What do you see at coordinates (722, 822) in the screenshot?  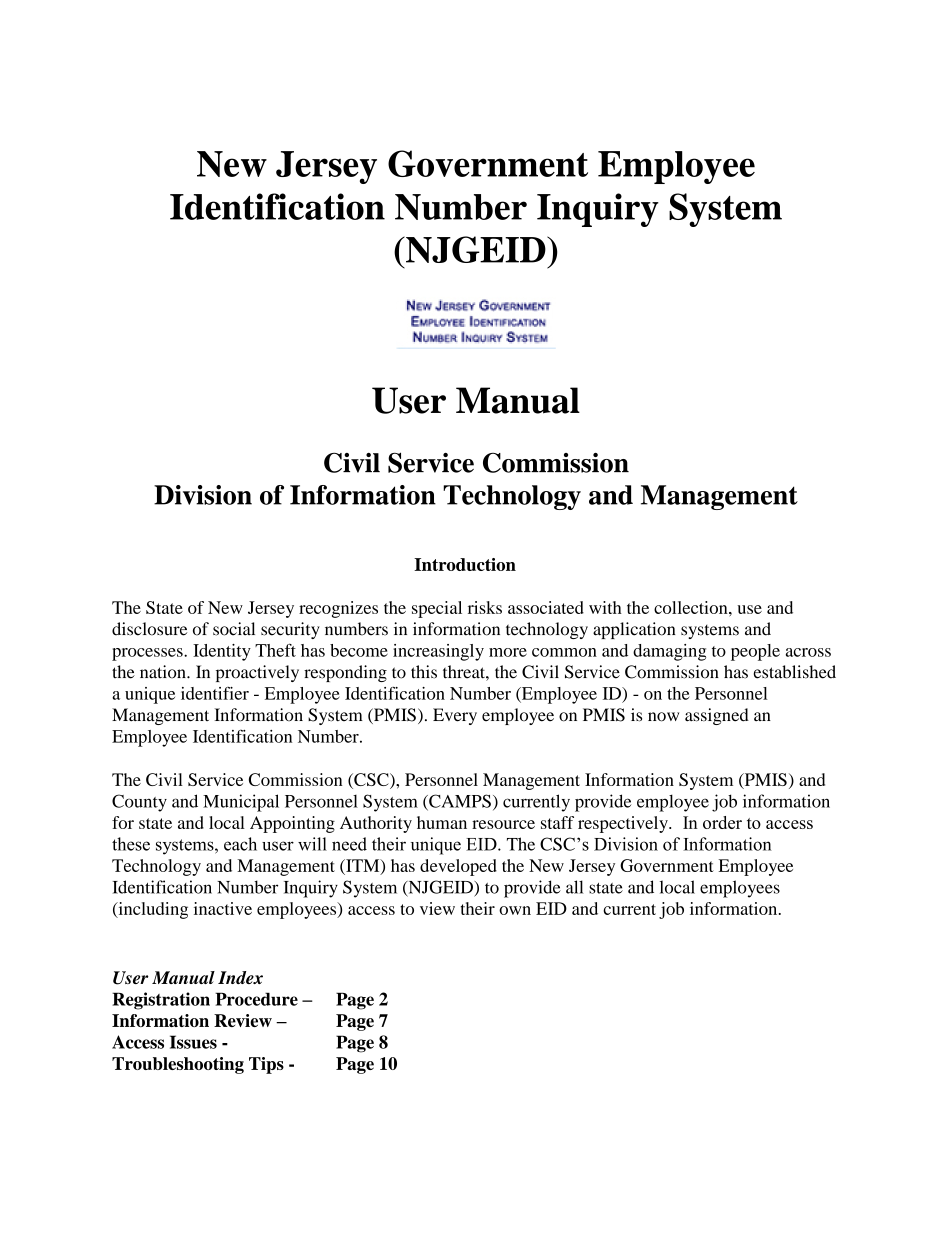 I see `order` at bounding box center [722, 822].
